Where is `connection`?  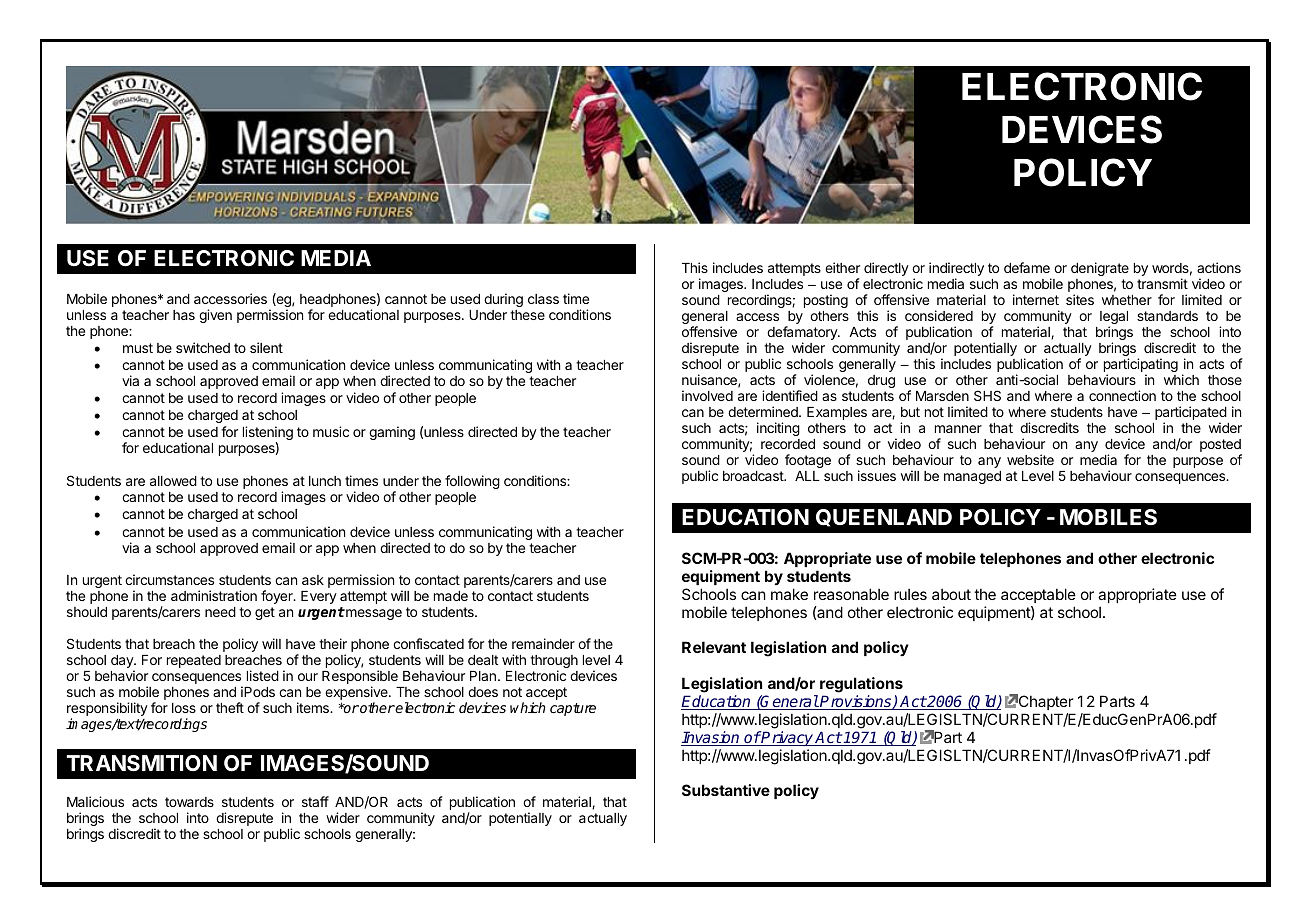
connection is located at coordinates (1122, 395).
